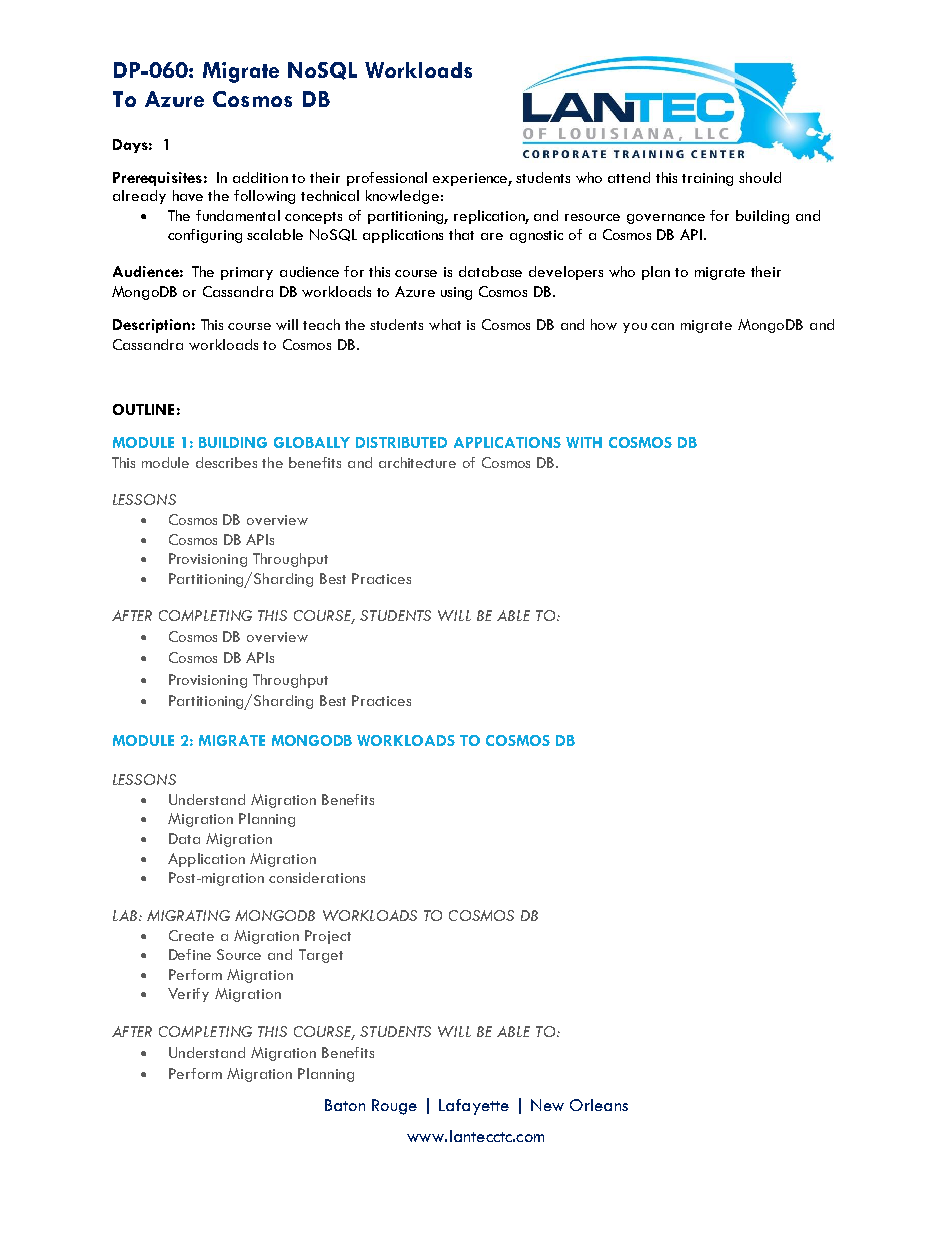 The height and width of the screenshot is (1233, 952). I want to click on Verify, so click(188, 995).
